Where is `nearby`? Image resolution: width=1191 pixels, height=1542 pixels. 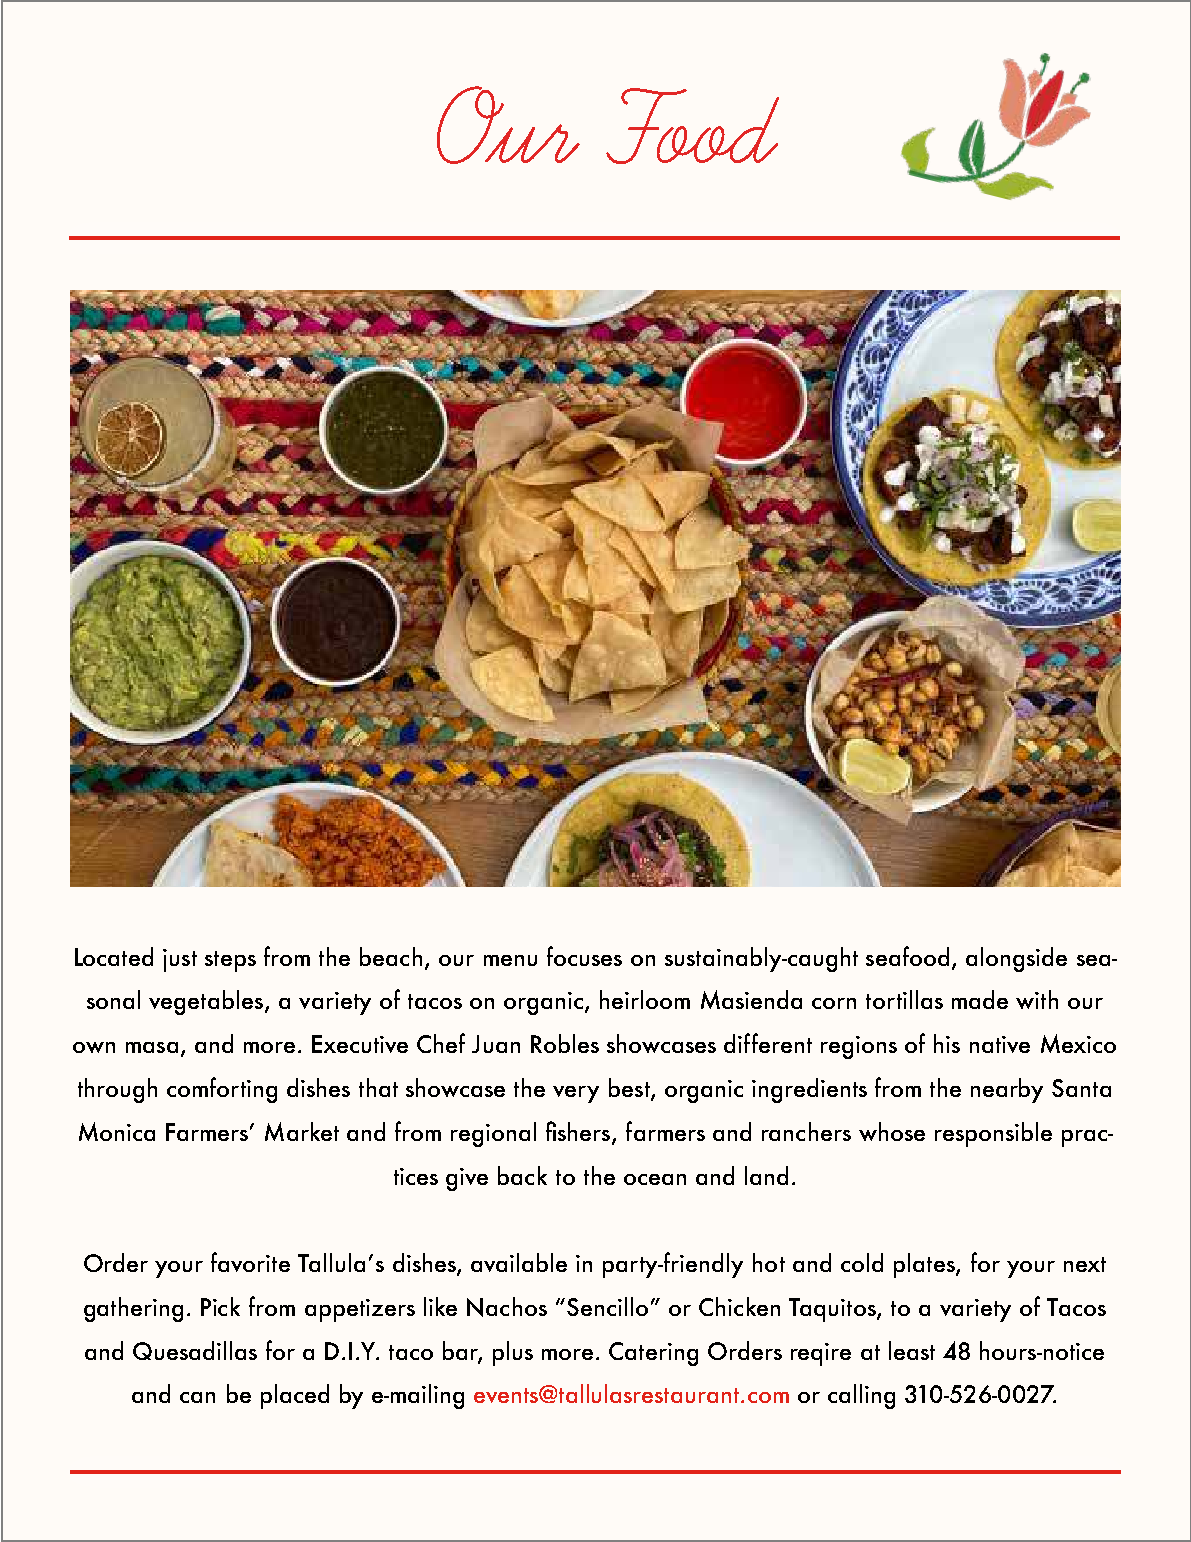 nearby is located at coordinates (1007, 1090).
